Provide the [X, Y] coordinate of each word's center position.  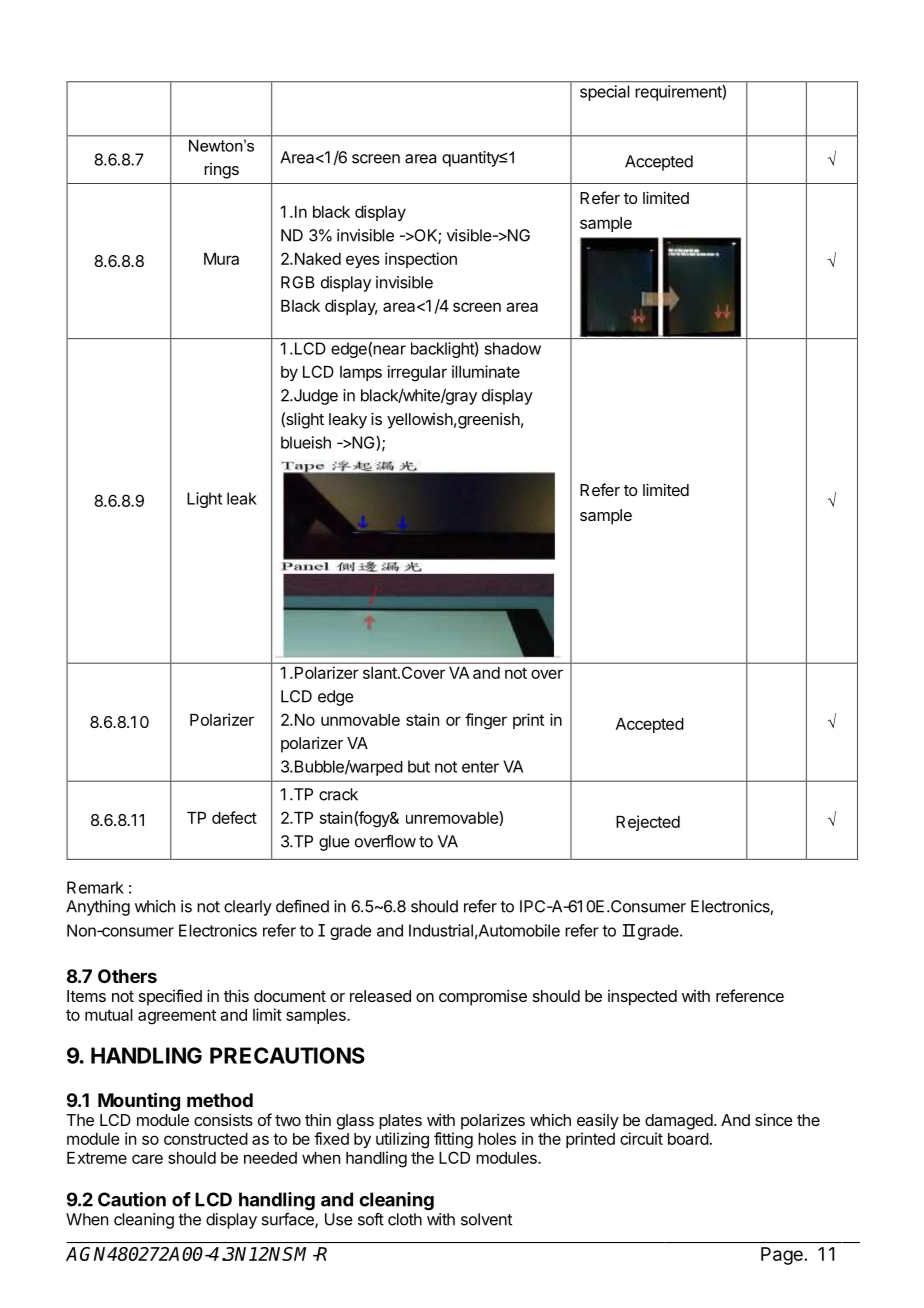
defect [234, 817]
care [147, 1159]
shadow [513, 348]
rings [221, 171]
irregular [417, 373]
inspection [421, 260]
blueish [306, 442]
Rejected [648, 823]
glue [334, 843]
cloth [405, 1219]
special [604, 93]
